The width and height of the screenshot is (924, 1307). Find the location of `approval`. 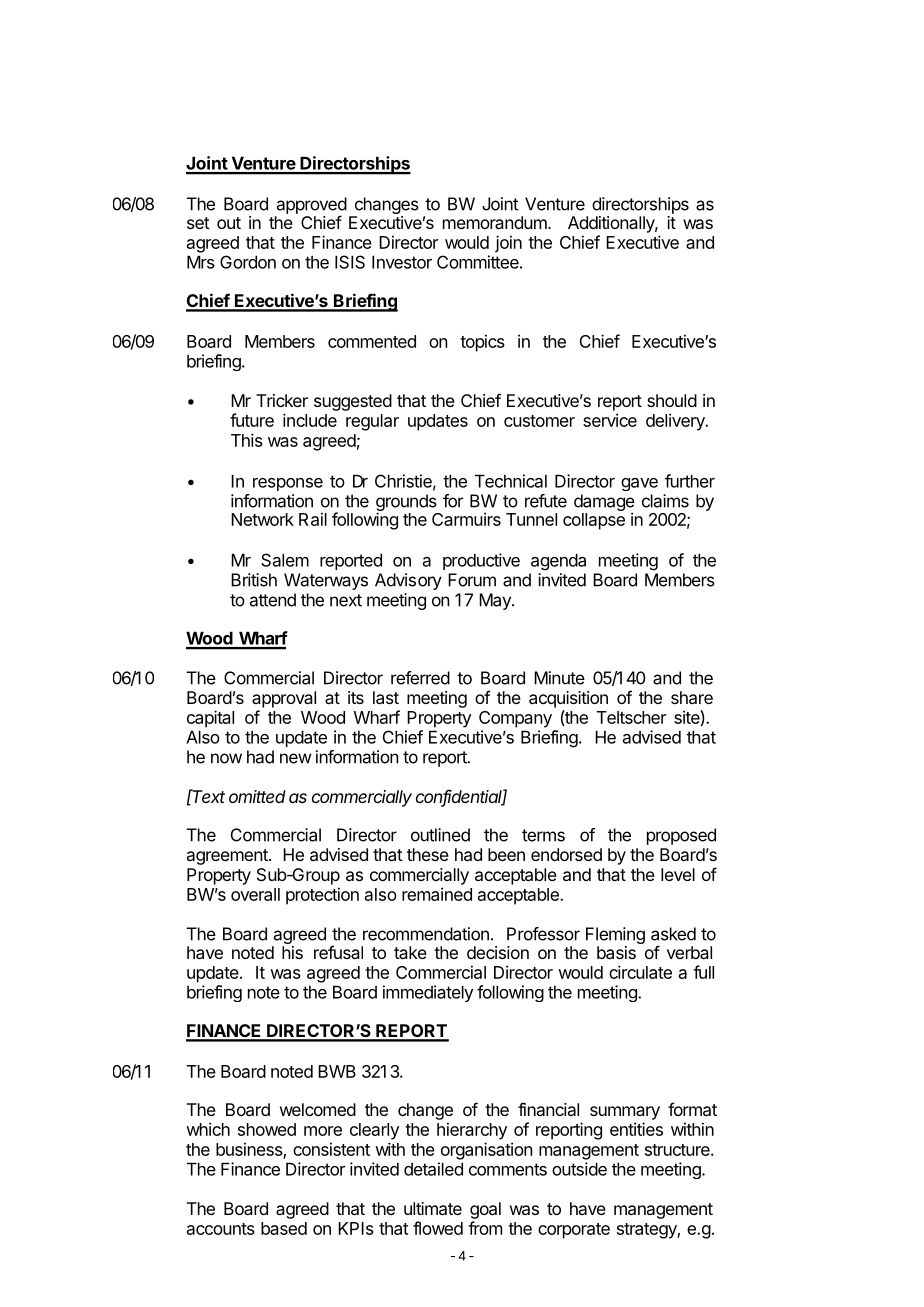

approval is located at coordinates (284, 699).
